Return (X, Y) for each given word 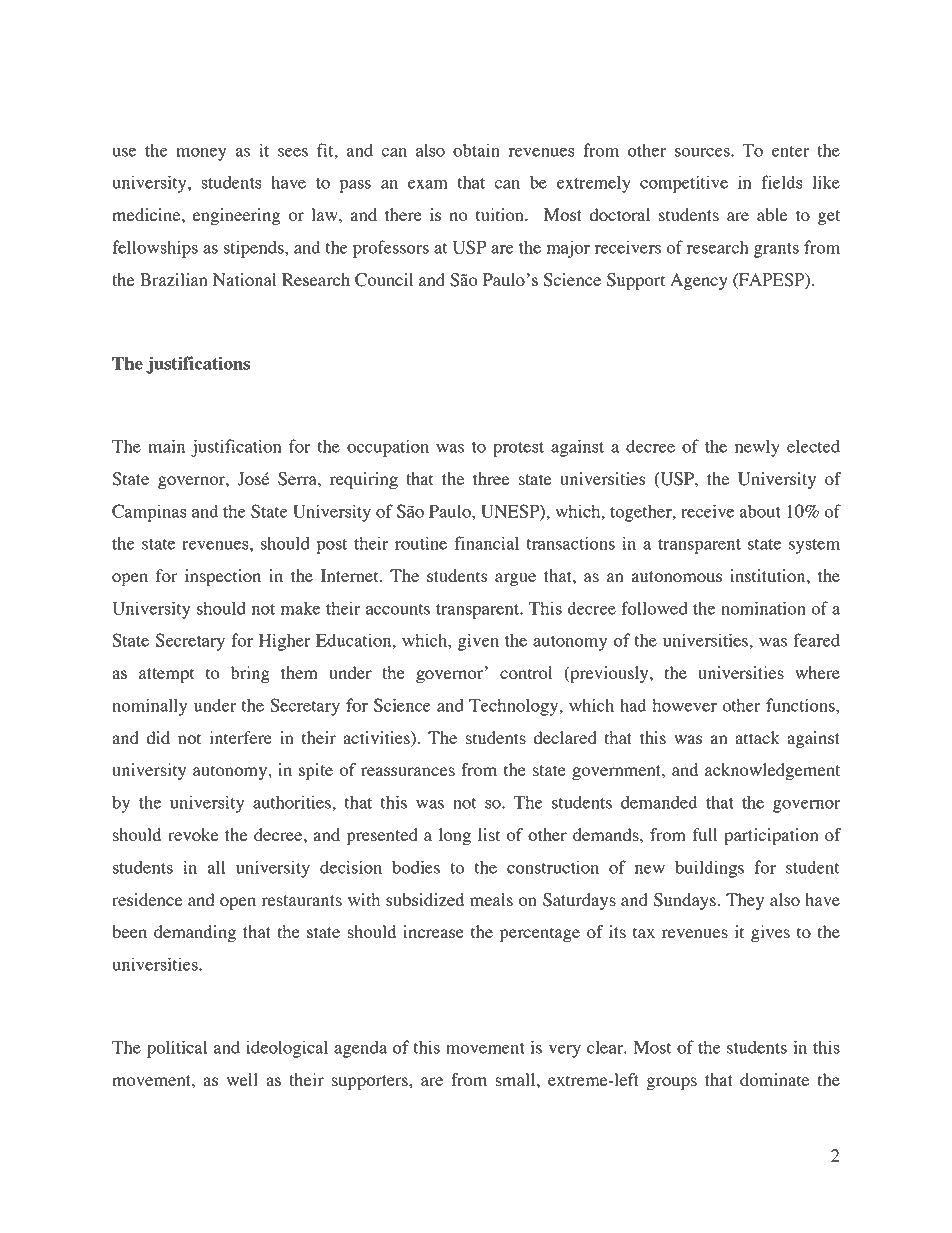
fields (781, 182)
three (491, 478)
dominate (774, 1079)
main (166, 446)
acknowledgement (772, 771)
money (201, 154)
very (565, 1051)
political (177, 1049)
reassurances (408, 771)
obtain (476, 150)
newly (757, 448)
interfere (240, 737)
